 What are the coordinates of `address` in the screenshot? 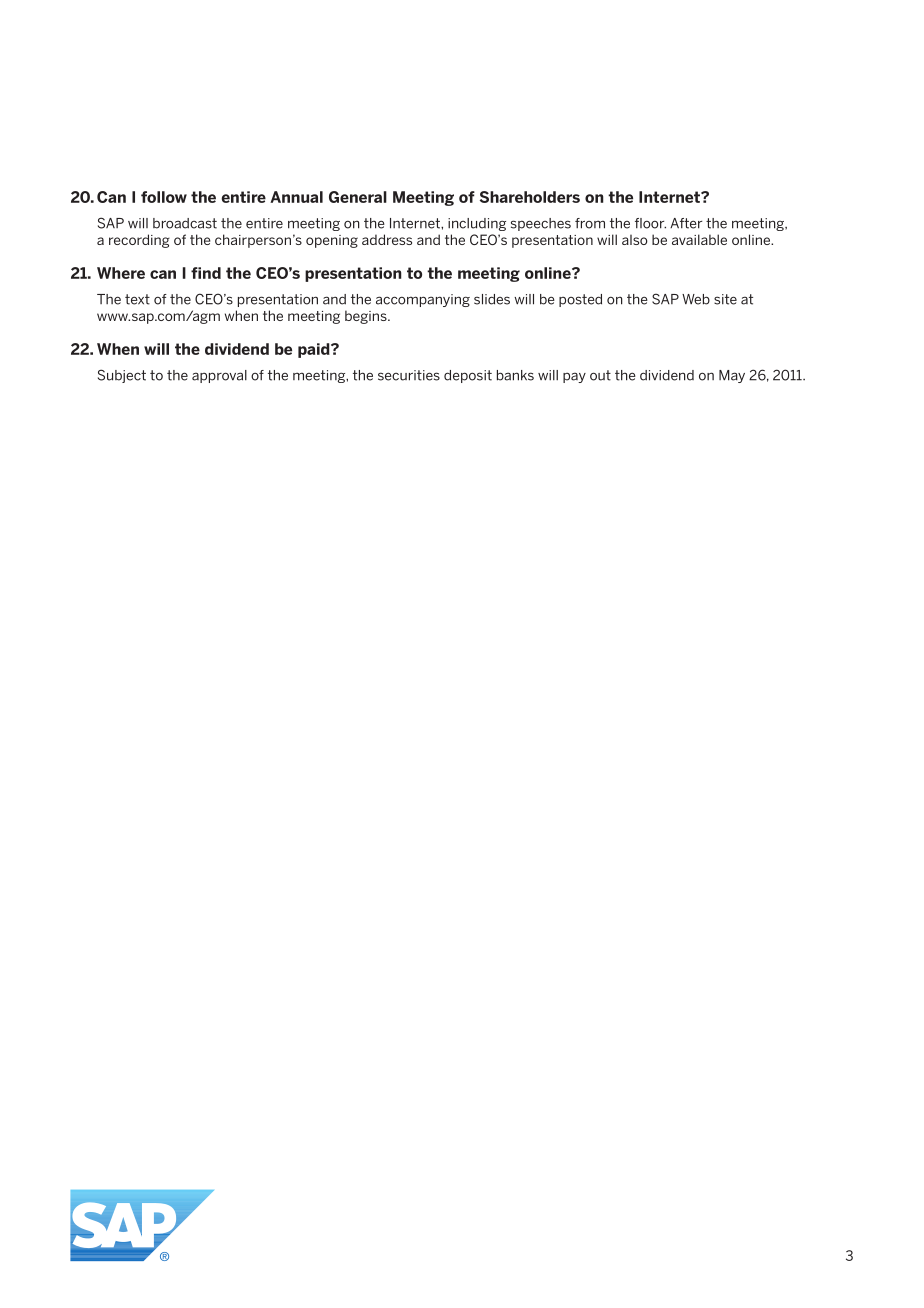 It's located at (387, 239).
